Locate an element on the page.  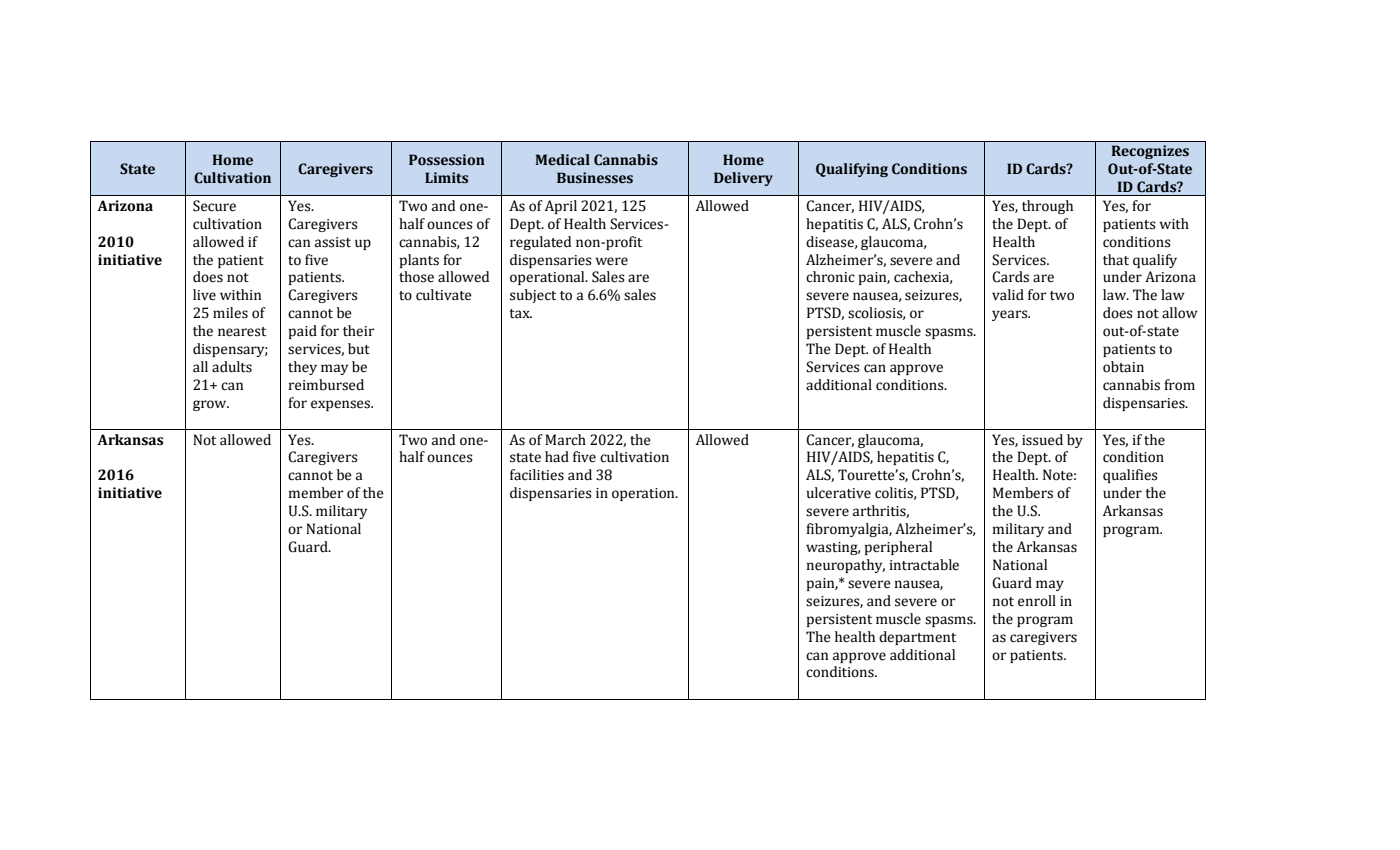
through is located at coordinates (1047, 207).
